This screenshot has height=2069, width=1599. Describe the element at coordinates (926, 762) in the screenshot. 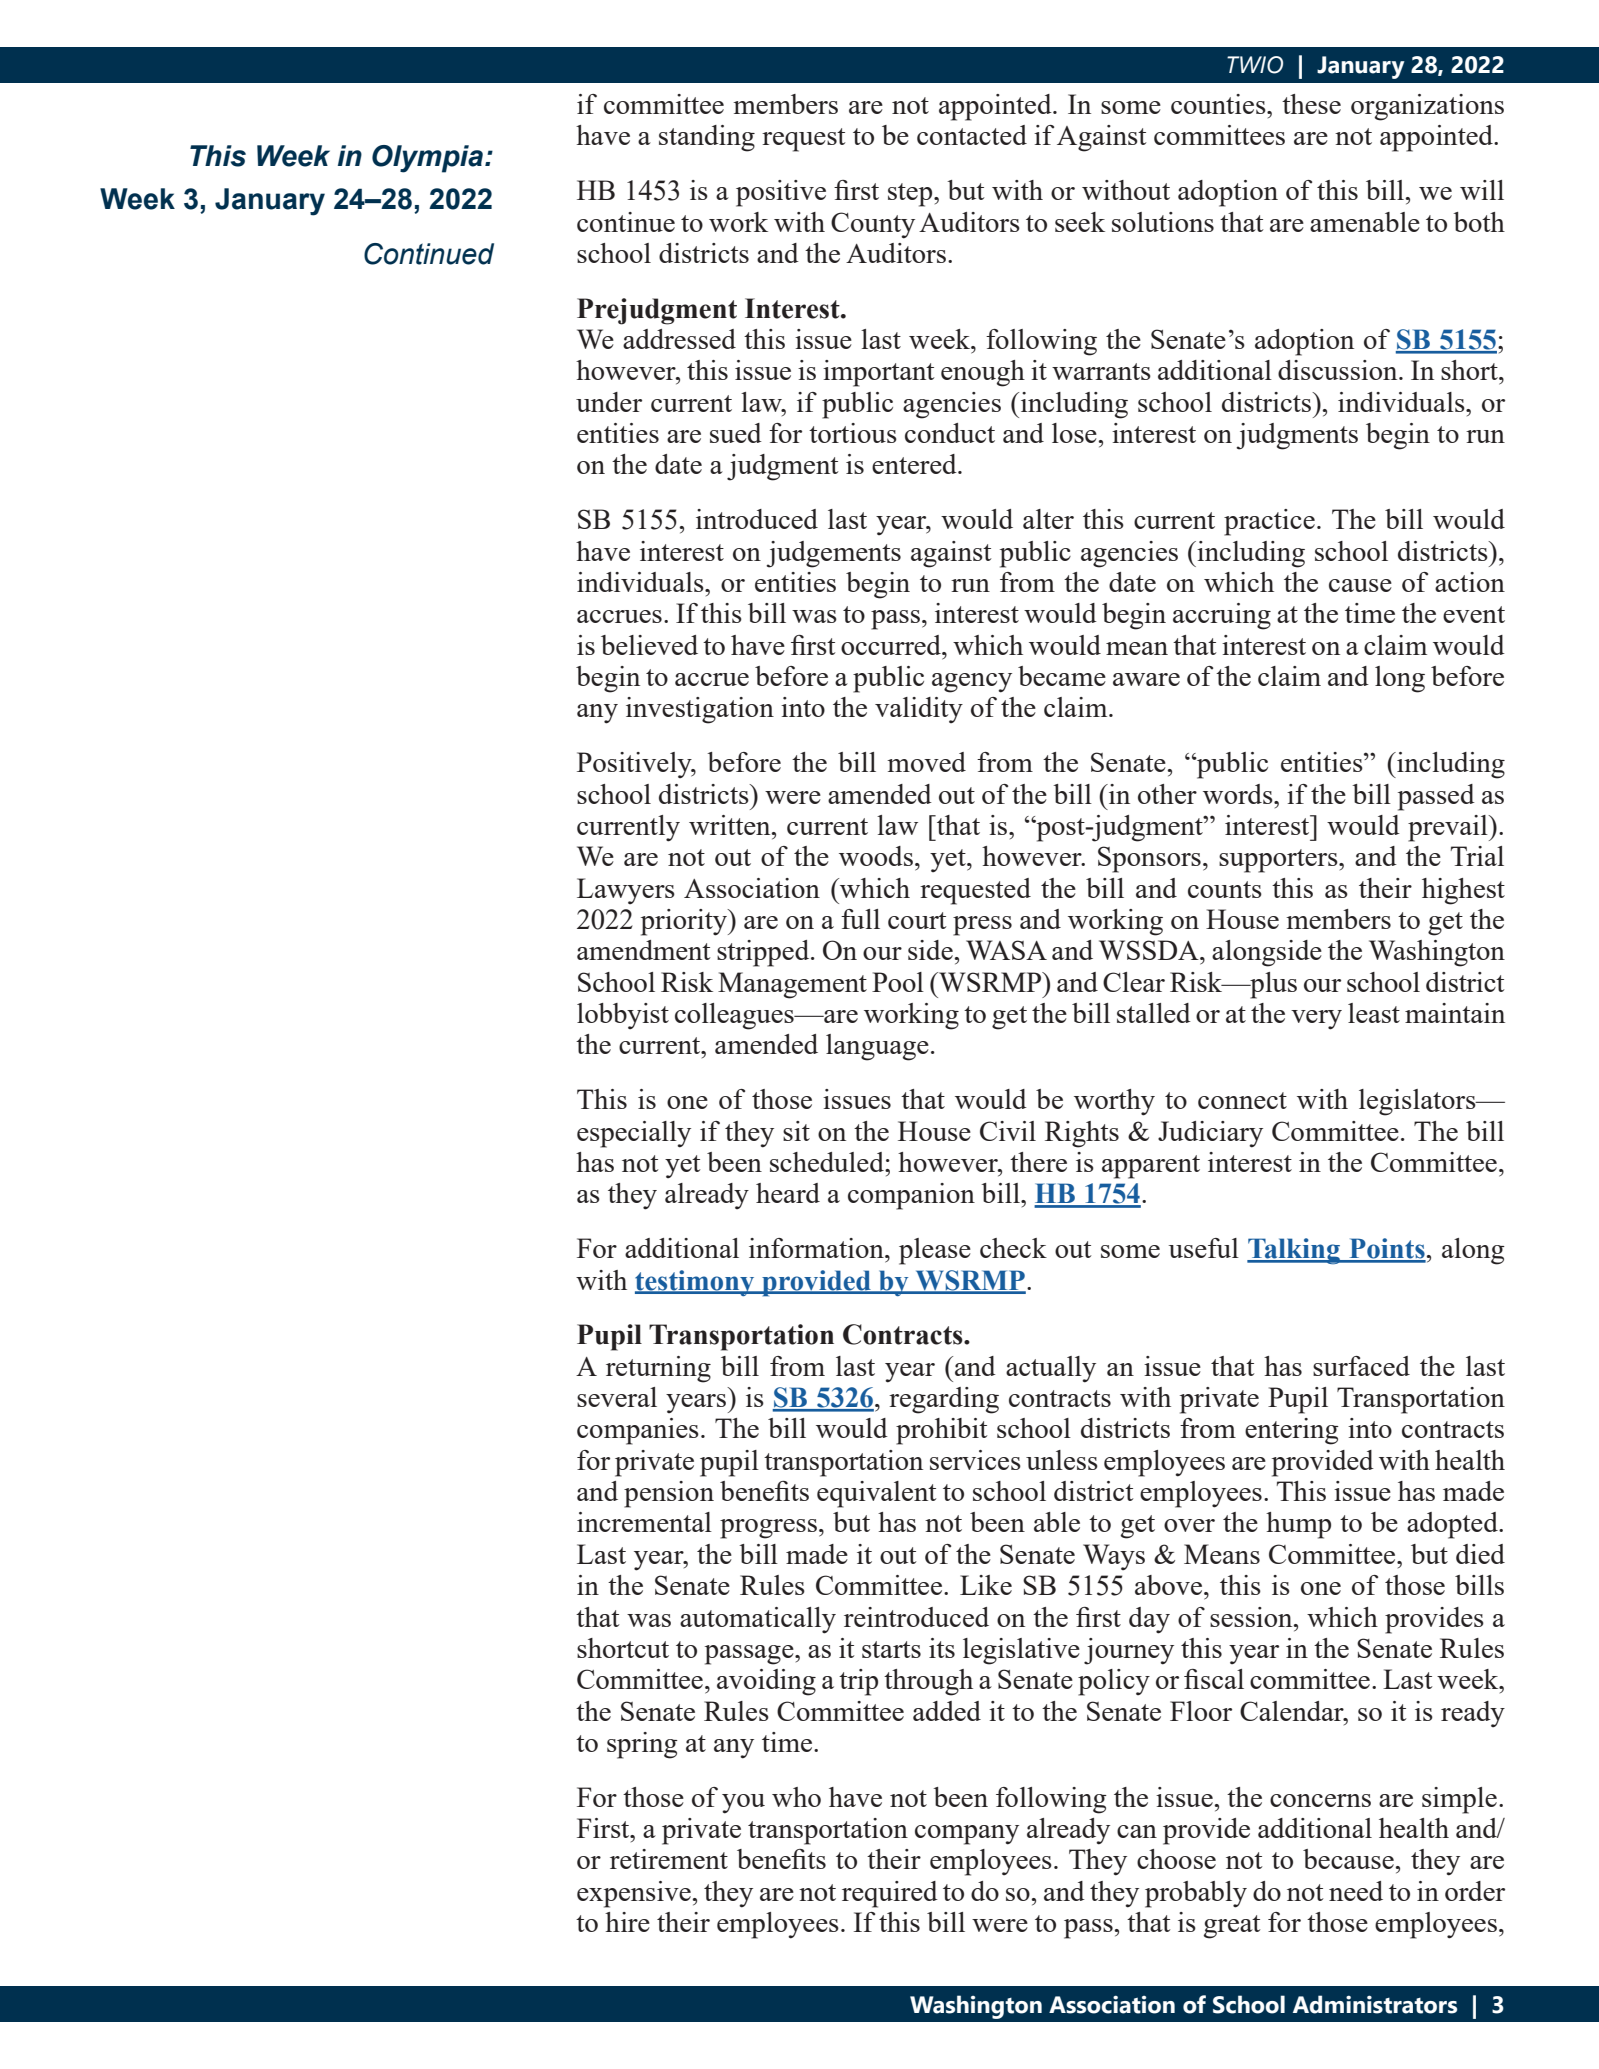

I see `moved` at that location.
